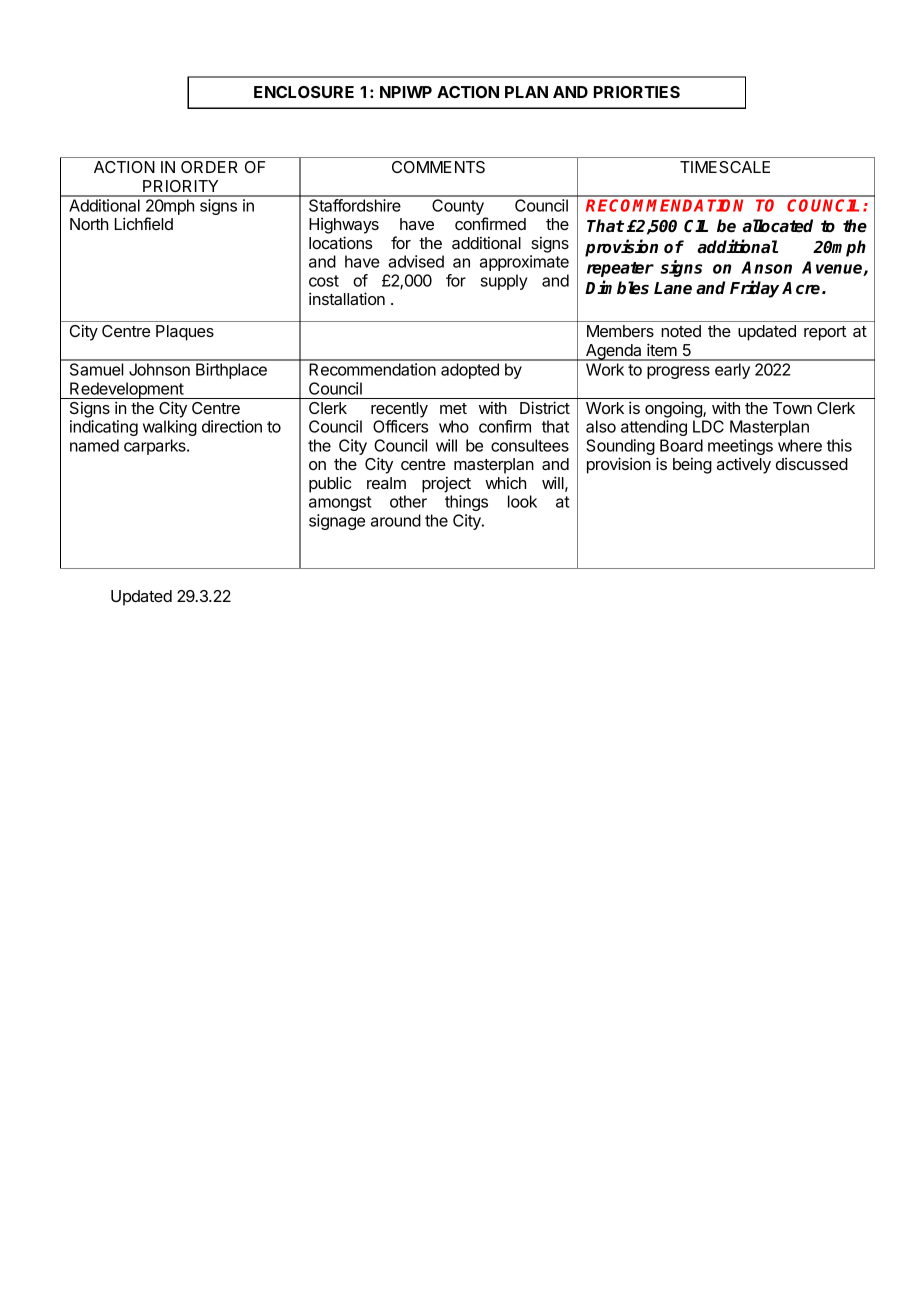  What do you see at coordinates (340, 503) in the document?
I see `amongst` at bounding box center [340, 503].
